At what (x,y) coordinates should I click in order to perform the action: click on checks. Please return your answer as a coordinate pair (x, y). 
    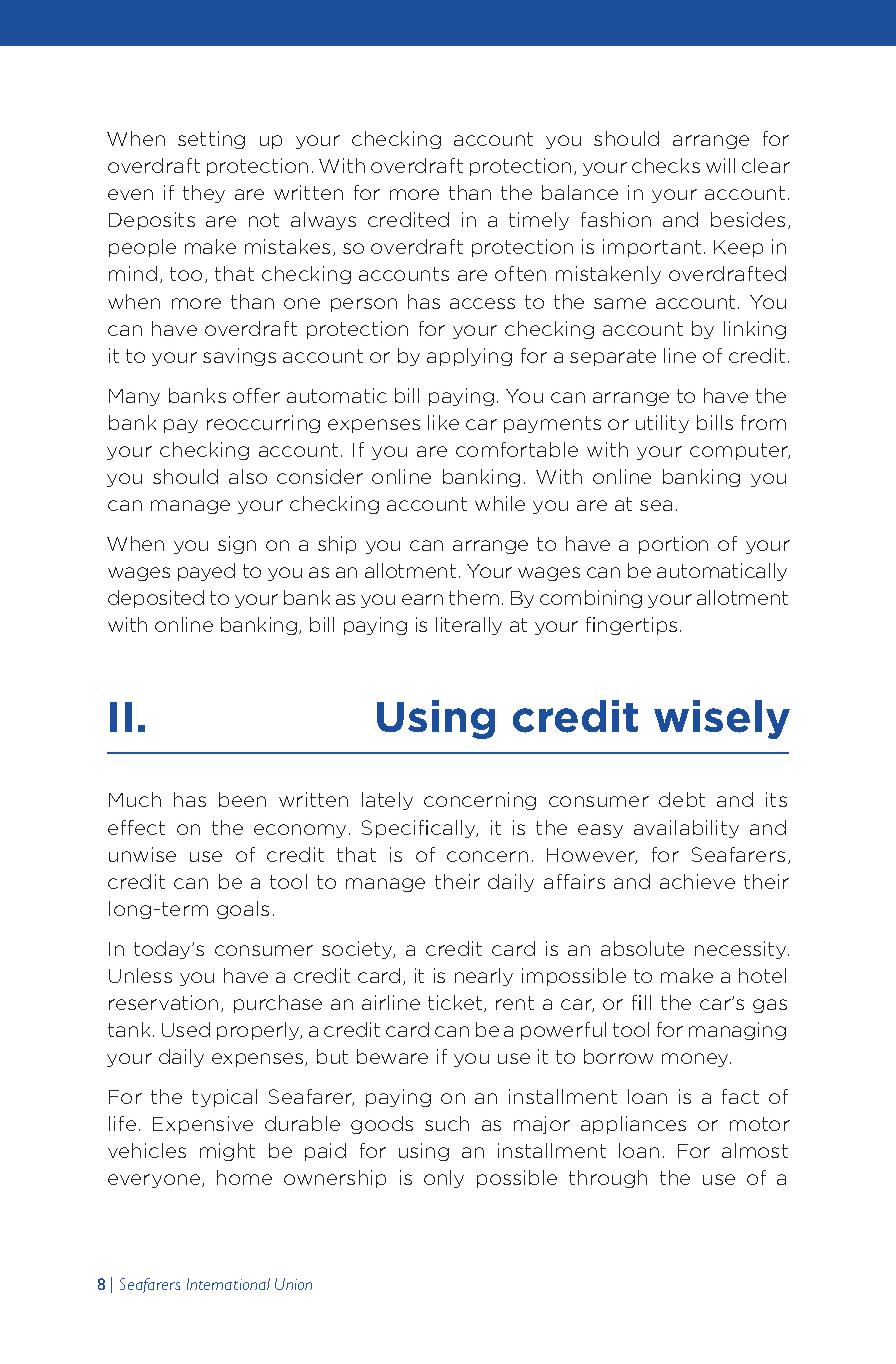
    Looking at the image, I should click on (666, 165).
